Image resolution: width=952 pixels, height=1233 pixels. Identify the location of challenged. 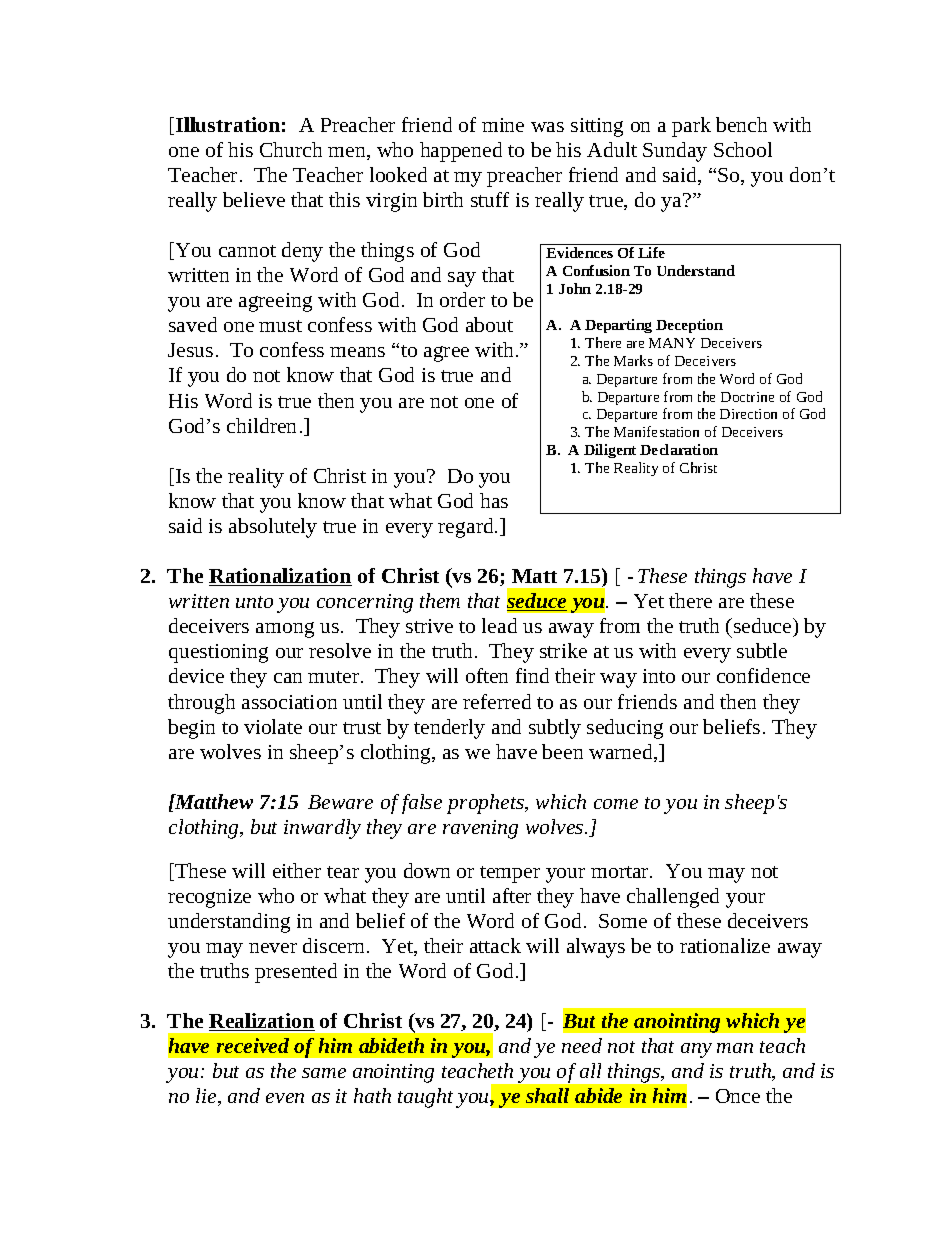
(673, 898).
